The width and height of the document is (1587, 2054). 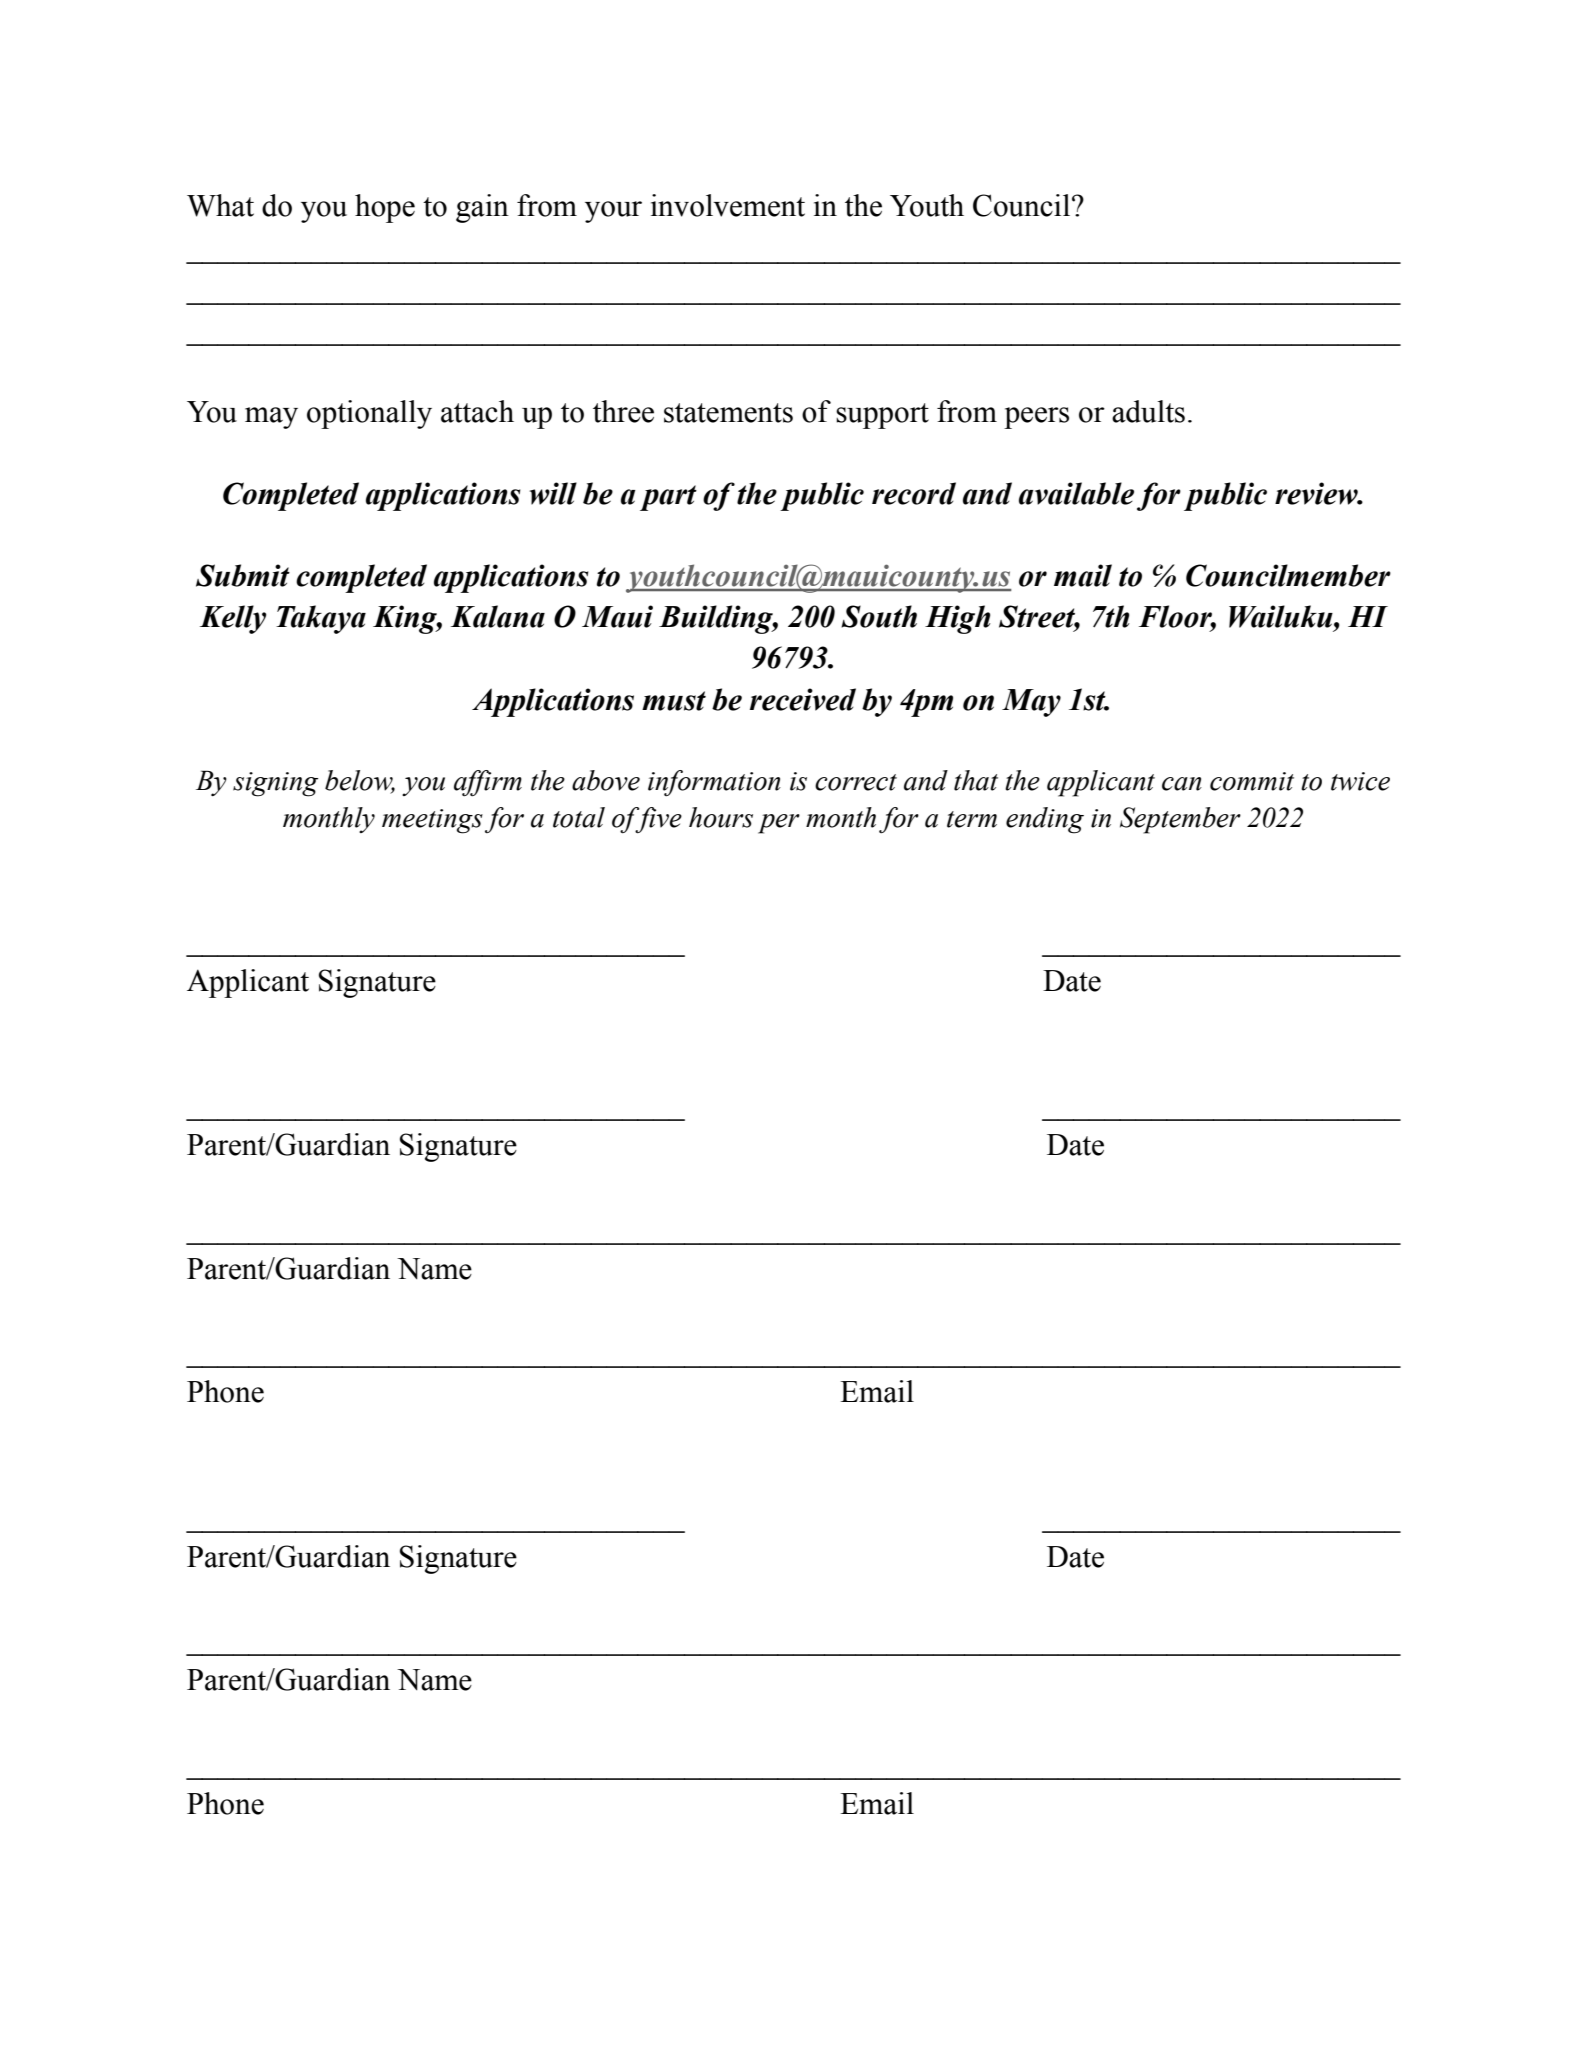 What do you see at coordinates (728, 413) in the document?
I see `statements` at bounding box center [728, 413].
